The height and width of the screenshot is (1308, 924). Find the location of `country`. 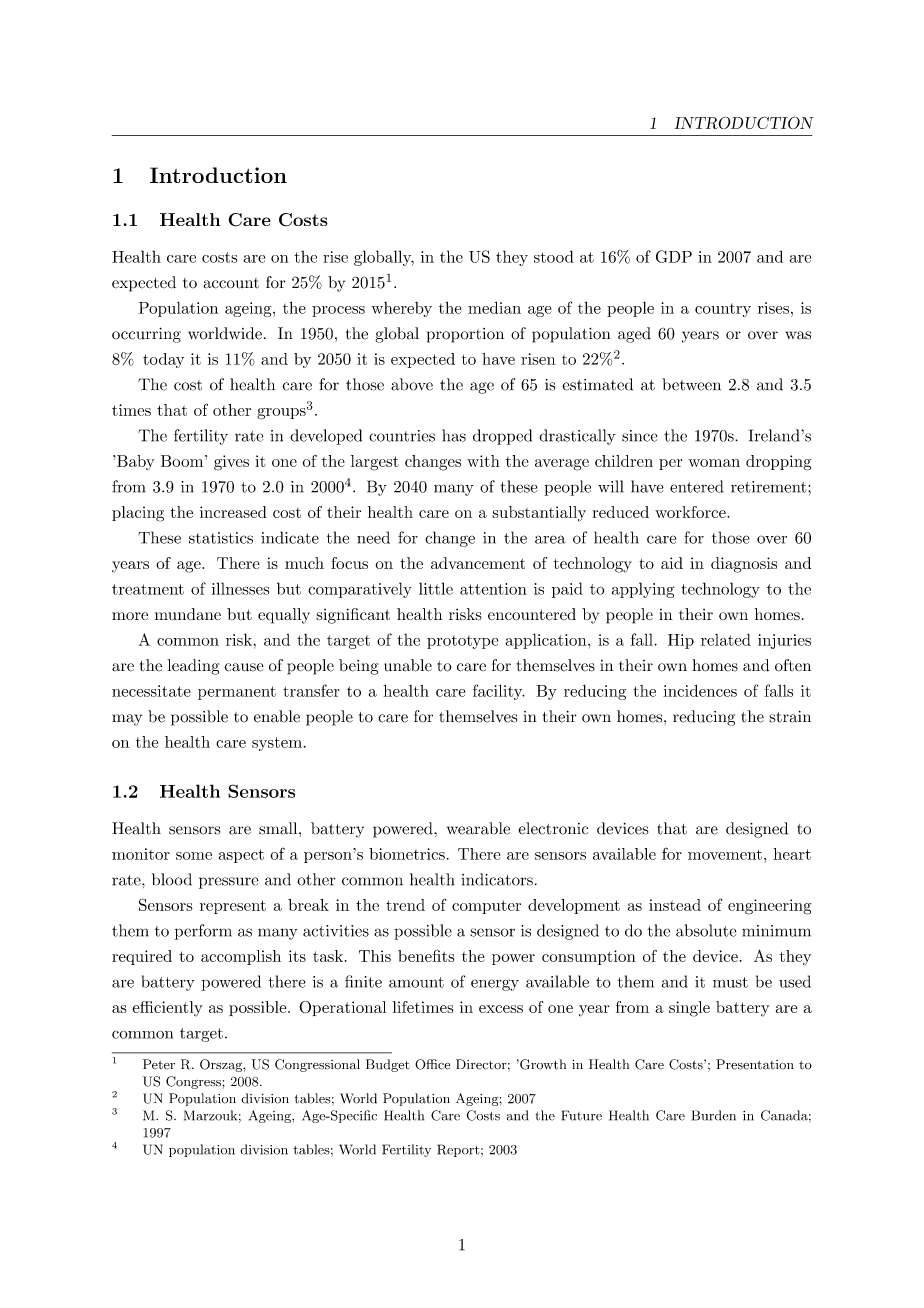

country is located at coordinates (723, 310).
